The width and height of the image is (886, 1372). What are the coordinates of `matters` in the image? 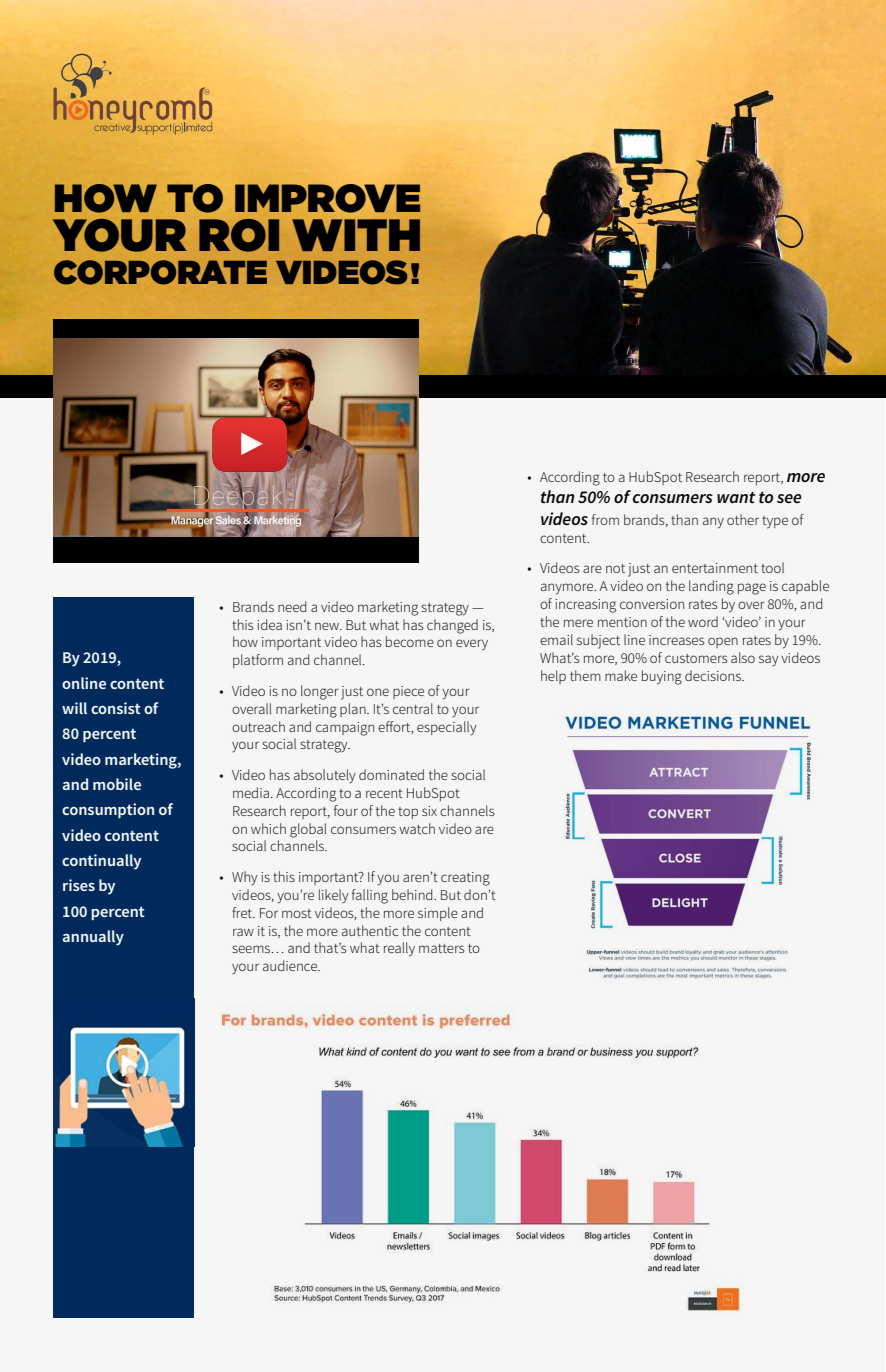 It's located at (442, 948).
